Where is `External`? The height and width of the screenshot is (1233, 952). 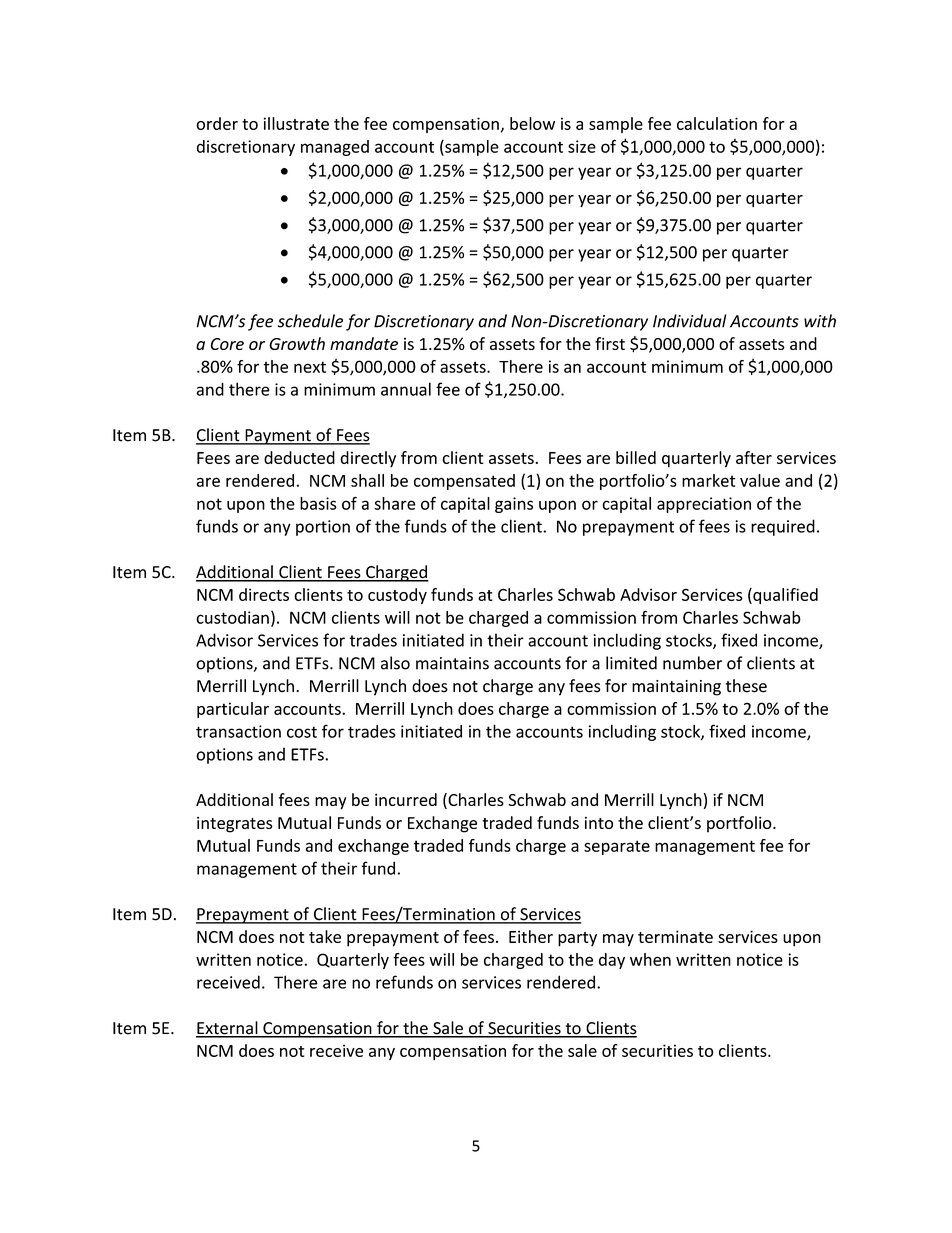
External is located at coordinates (228, 1029).
